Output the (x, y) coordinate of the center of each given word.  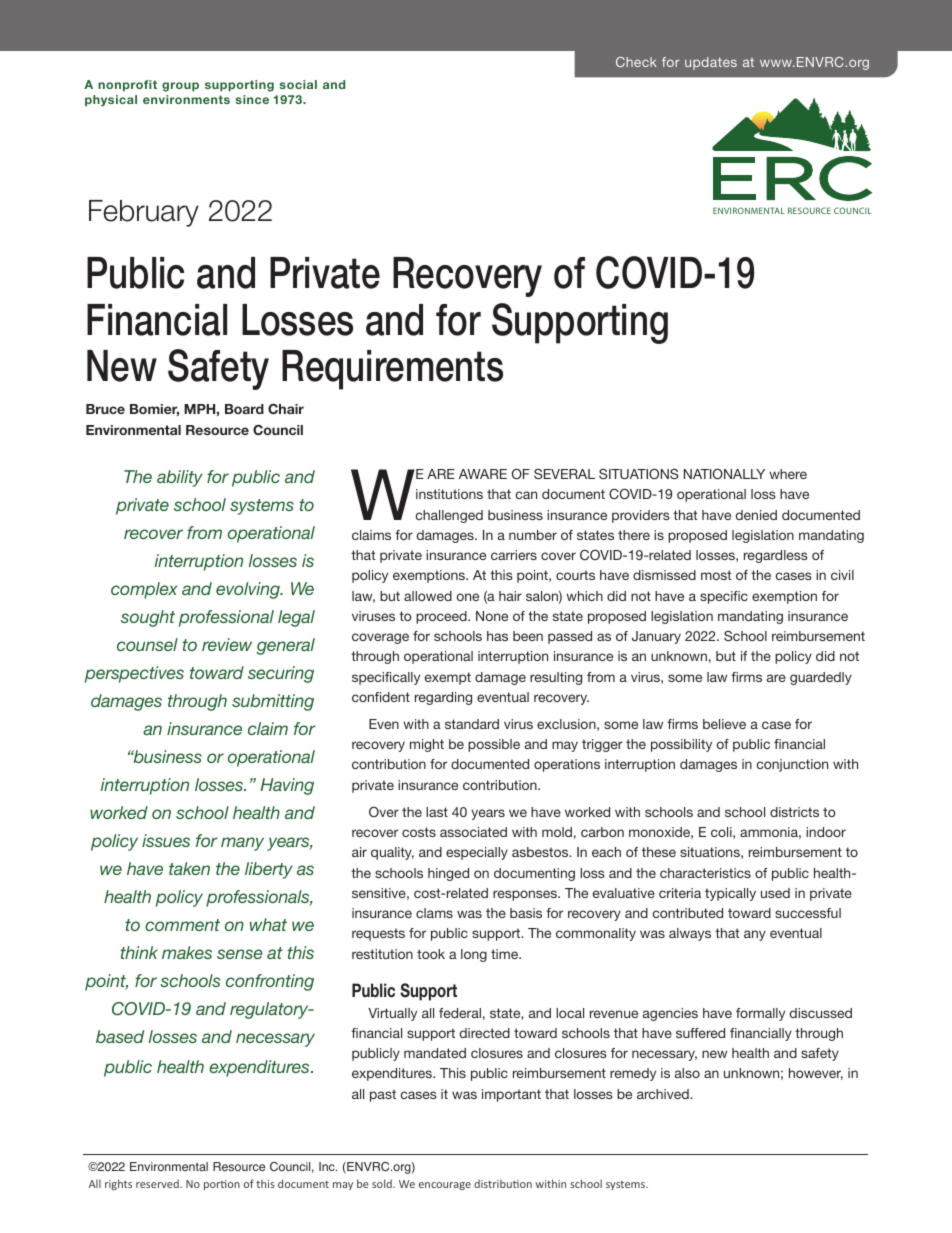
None (492, 616)
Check (636, 62)
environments (186, 99)
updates (711, 63)
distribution (503, 1183)
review (227, 644)
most (716, 575)
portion (222, 1185)
